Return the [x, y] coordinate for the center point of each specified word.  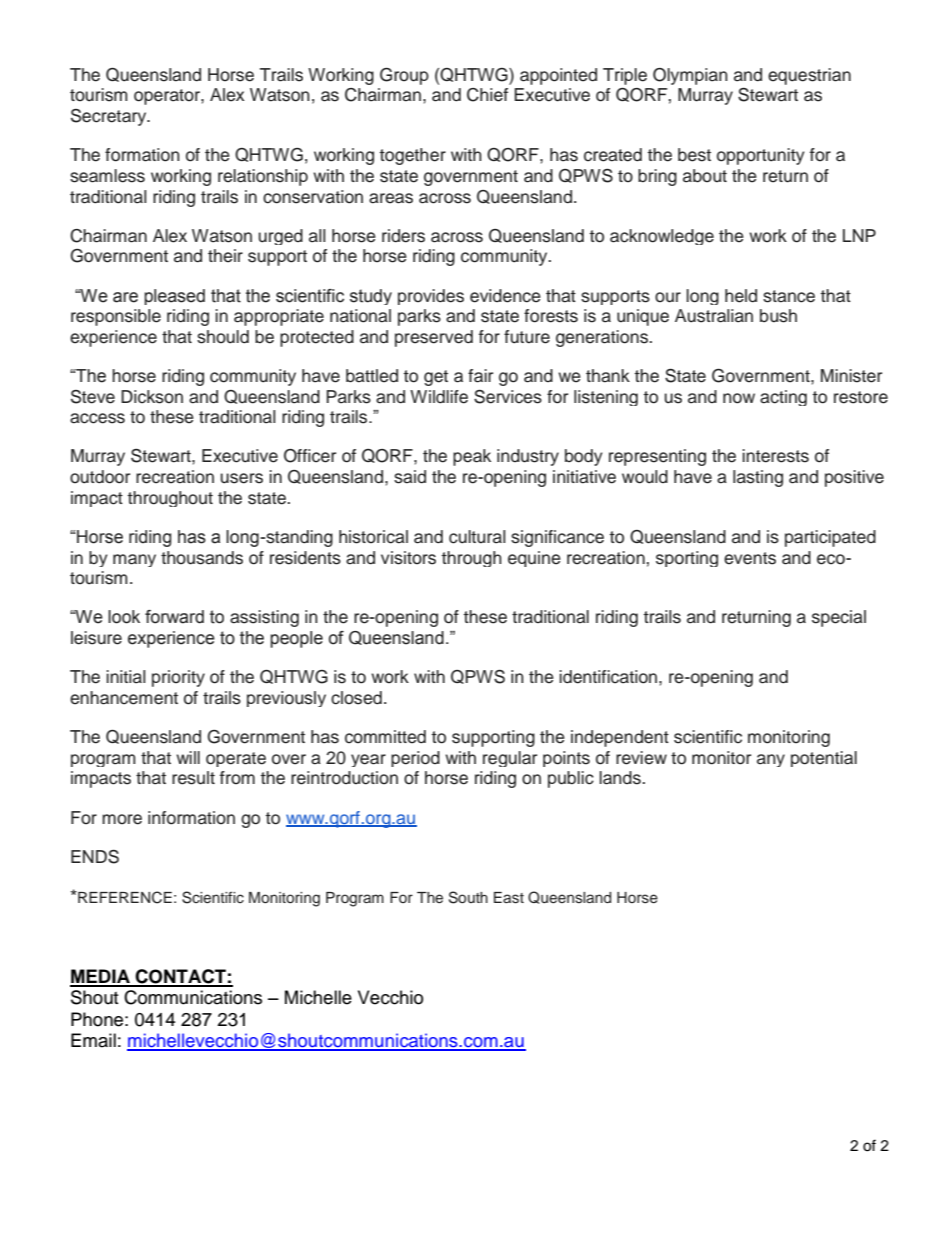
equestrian [809, 76]
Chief [487, 95]
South [468, 897]
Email [93, 1040]
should [223, 337]
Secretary [110, 117]
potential [824, 759]
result [193, 778]
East [509, 898]
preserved [434, 338]
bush [778, 316]
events [750, 558]
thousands [202, 558]
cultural [477, 537]
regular [510, 759]
